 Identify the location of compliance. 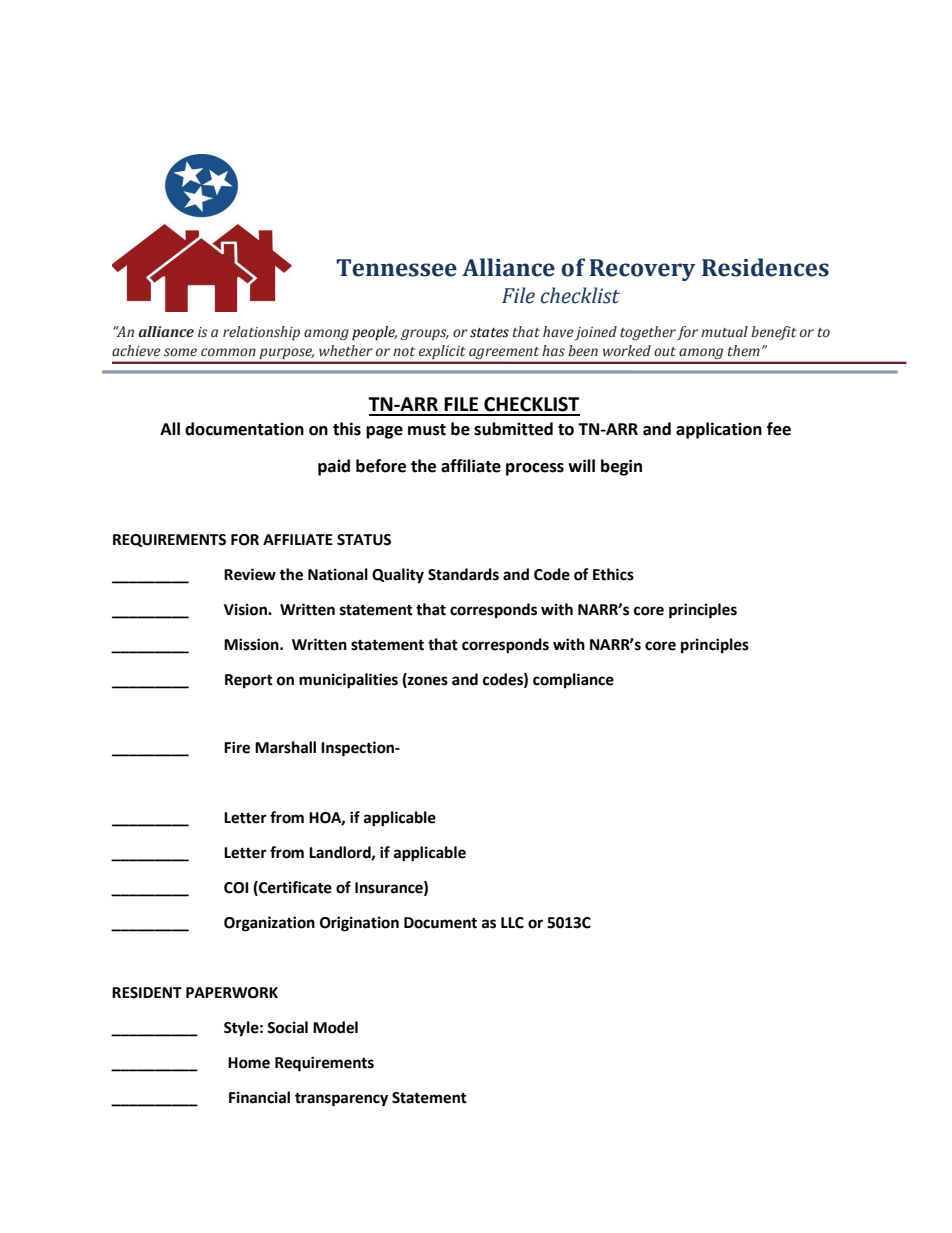
(573, 681).
